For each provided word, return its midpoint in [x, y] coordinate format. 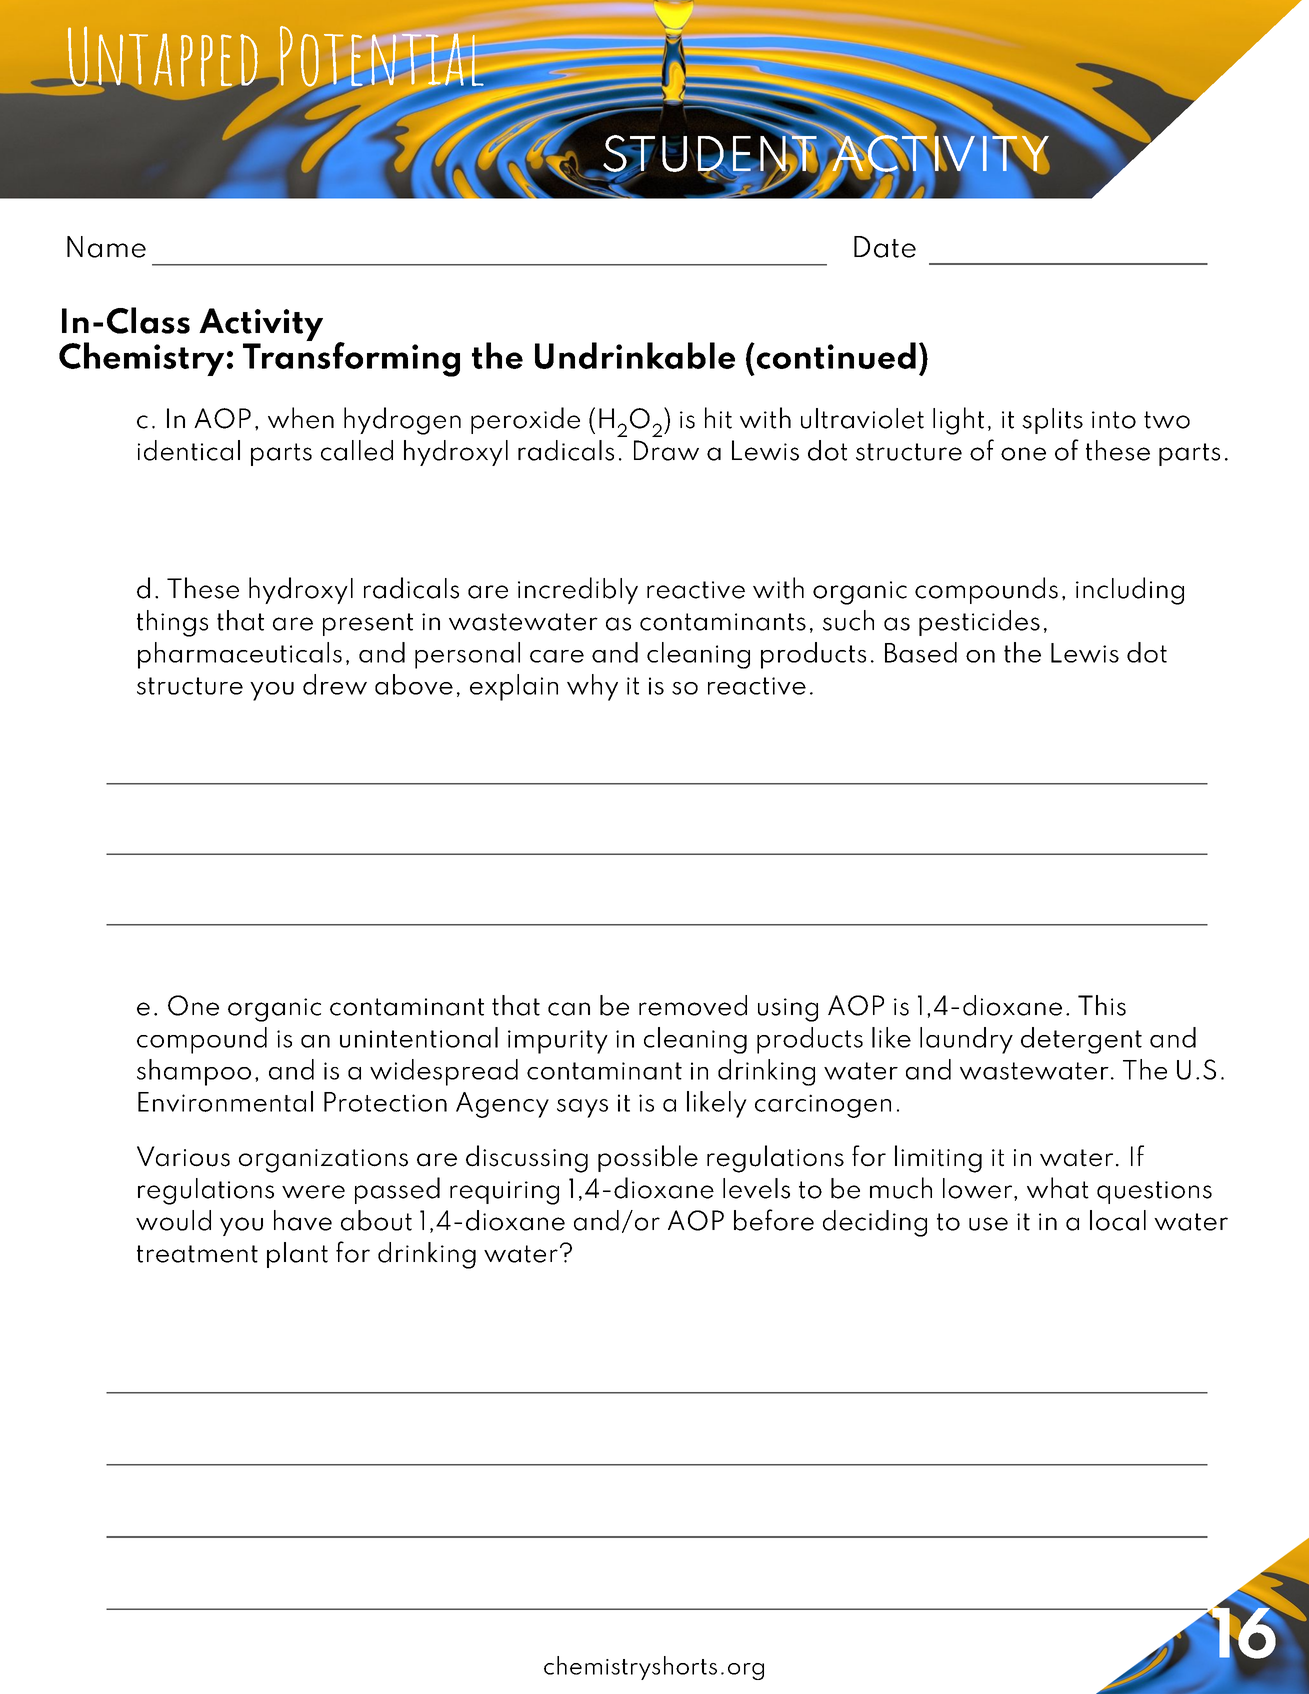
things [172, 623]
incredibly [578, 590]
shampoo [194, 1072]
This [1102, 1005]
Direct [138, 57]
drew [335, 684]
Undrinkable [635, 355]
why [592, 687]
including [1130, 591]
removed [693, 1005]
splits [1052, 421]
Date [885, 247]
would [173, 1220]
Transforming [351, 358]
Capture [402, 57]
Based [921, 652]
